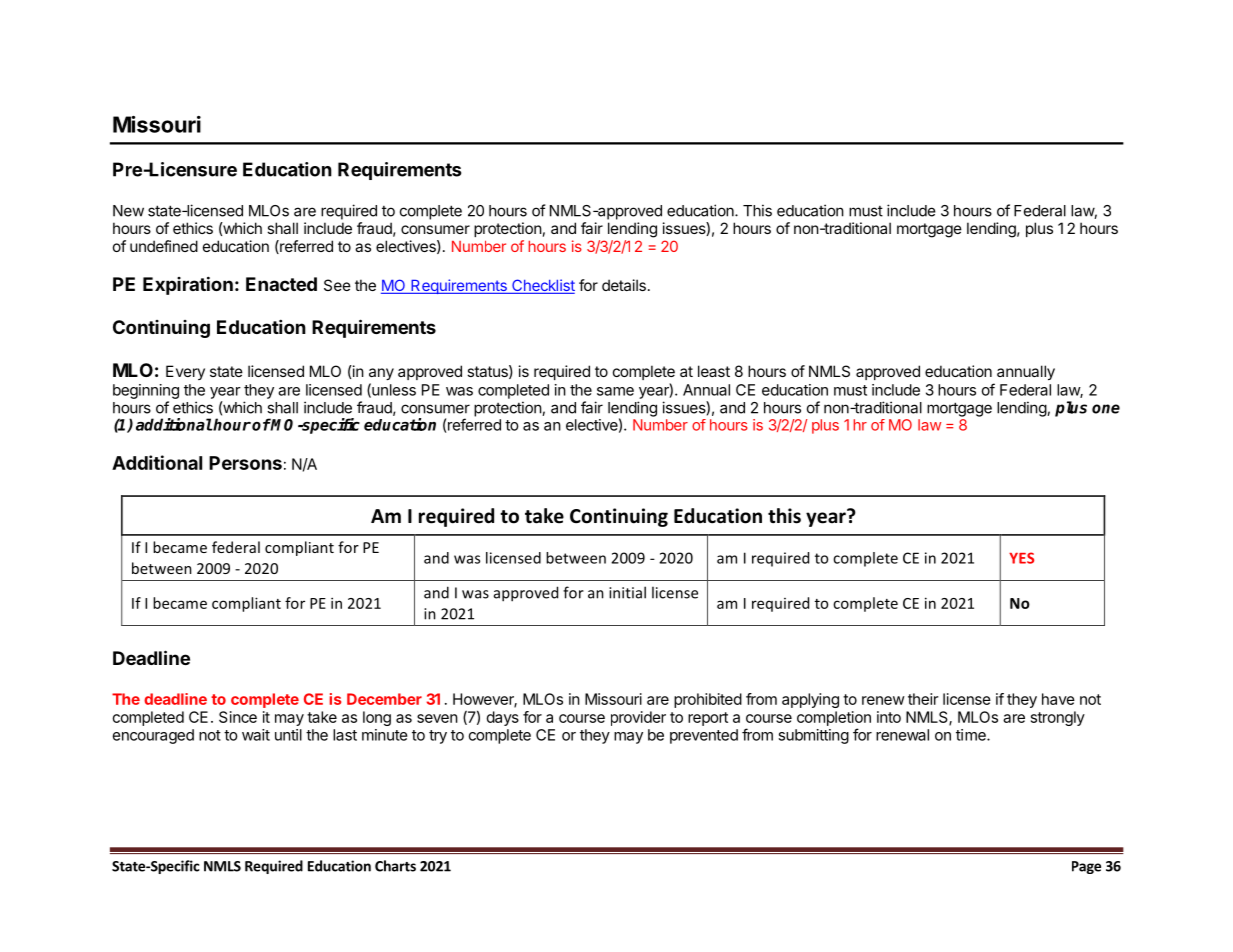 This screenshot has width=1233, height=952. Describe the element at coordinates (1058, 699) in the screenshot. I see `have` at that location.
